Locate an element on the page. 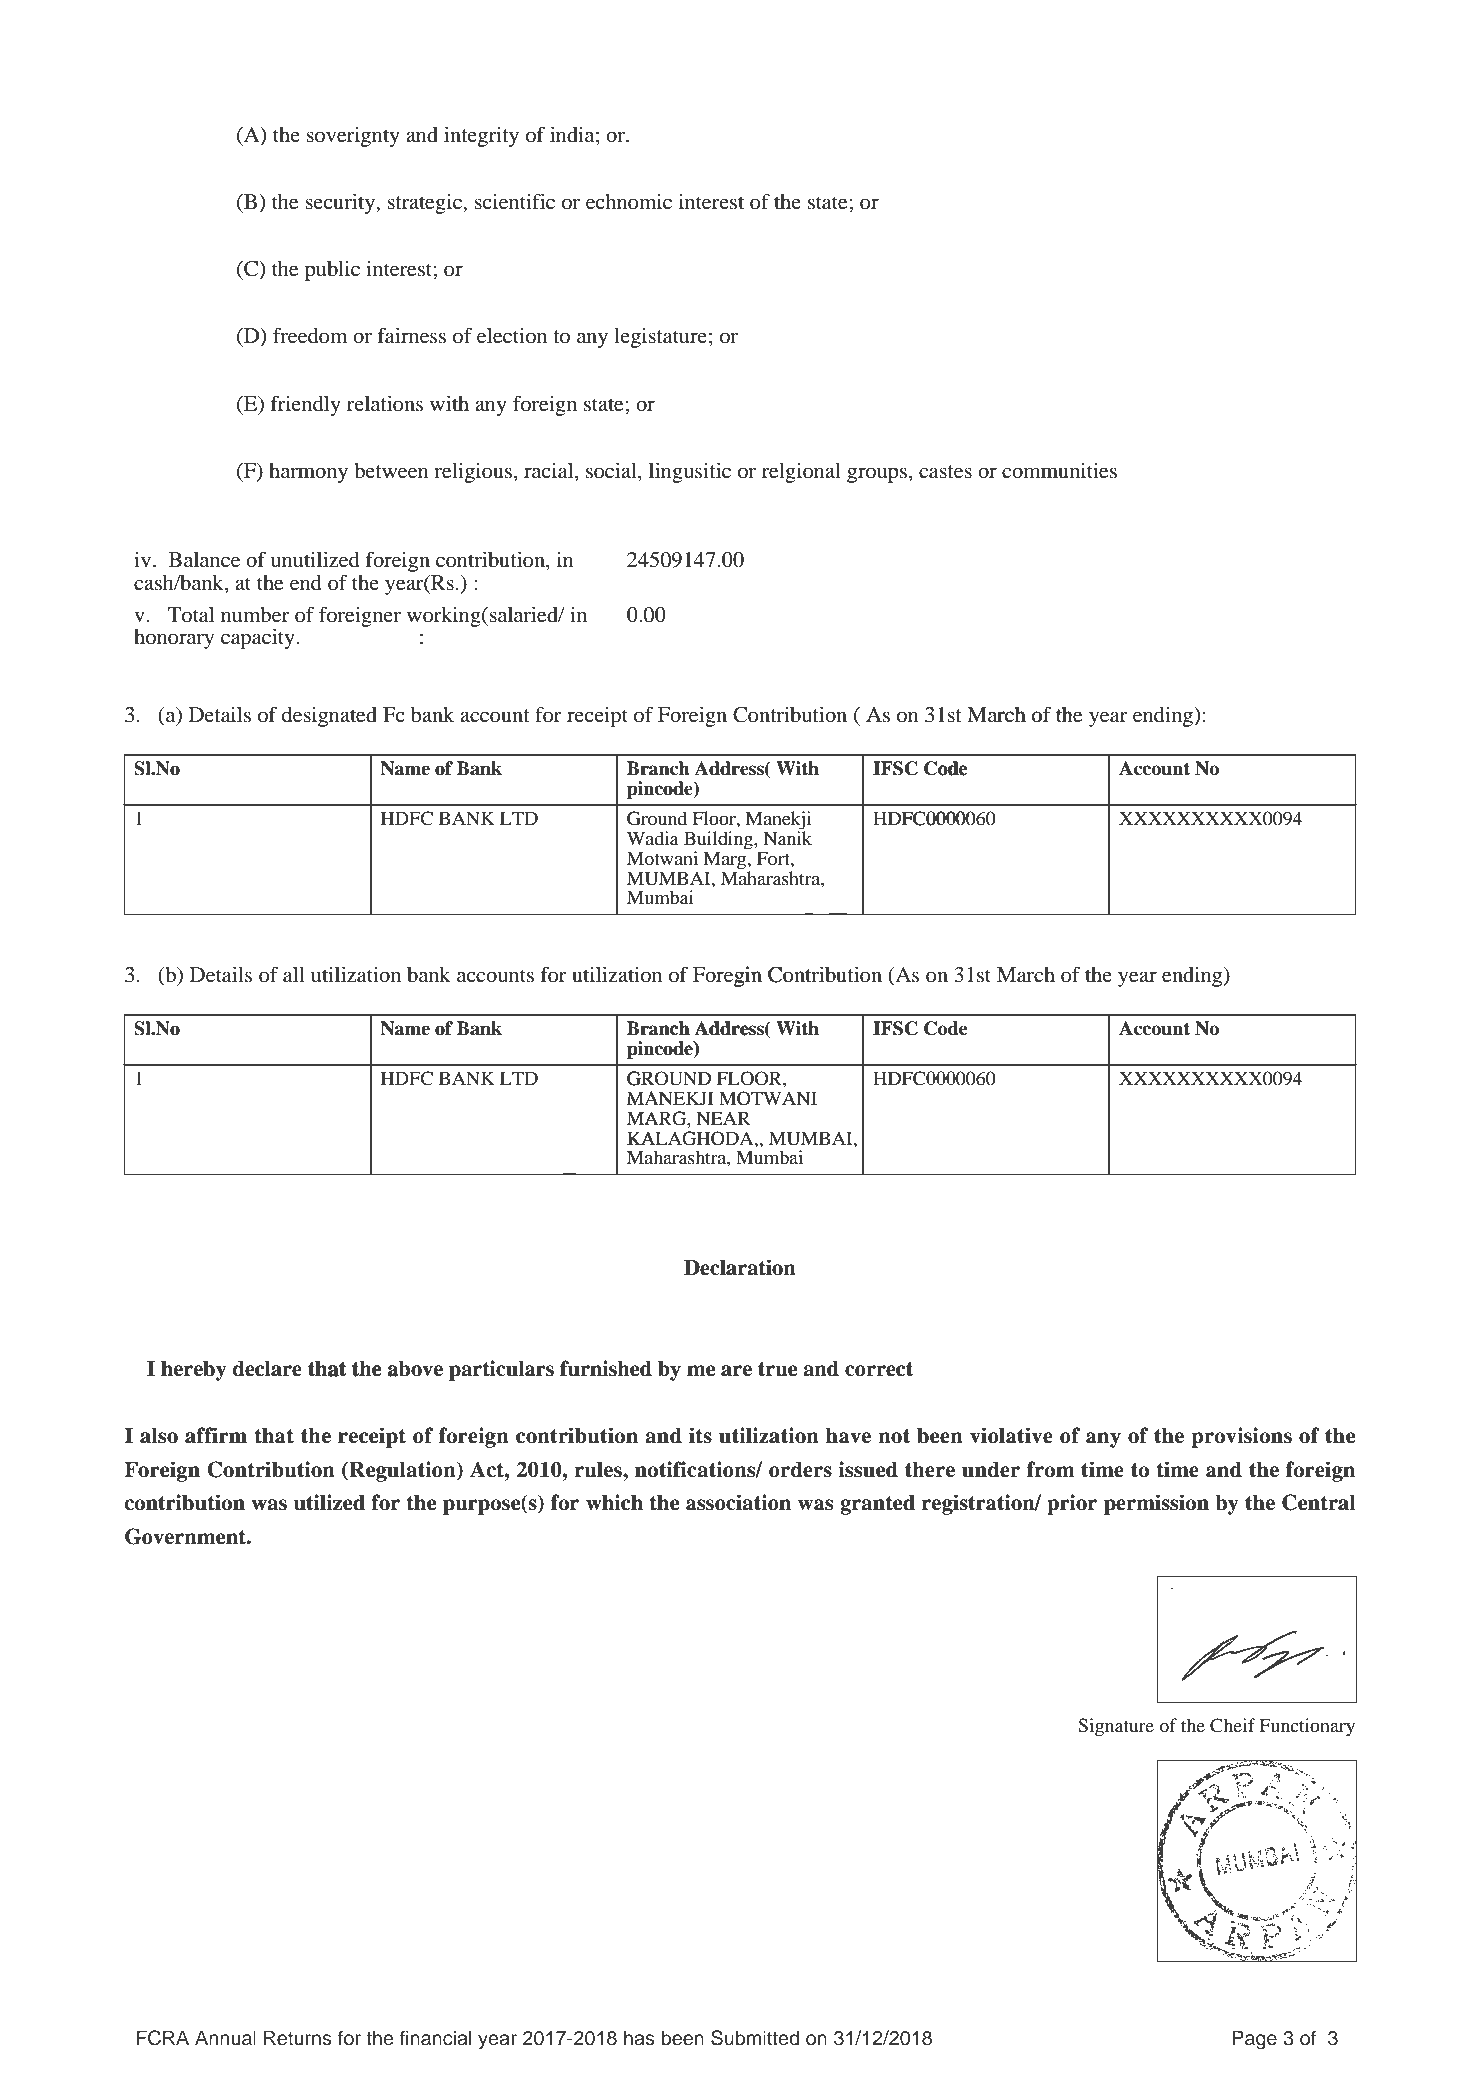 The width and height of the document is (1480, 2095). permission is located at coordinates (1156, 1504).
